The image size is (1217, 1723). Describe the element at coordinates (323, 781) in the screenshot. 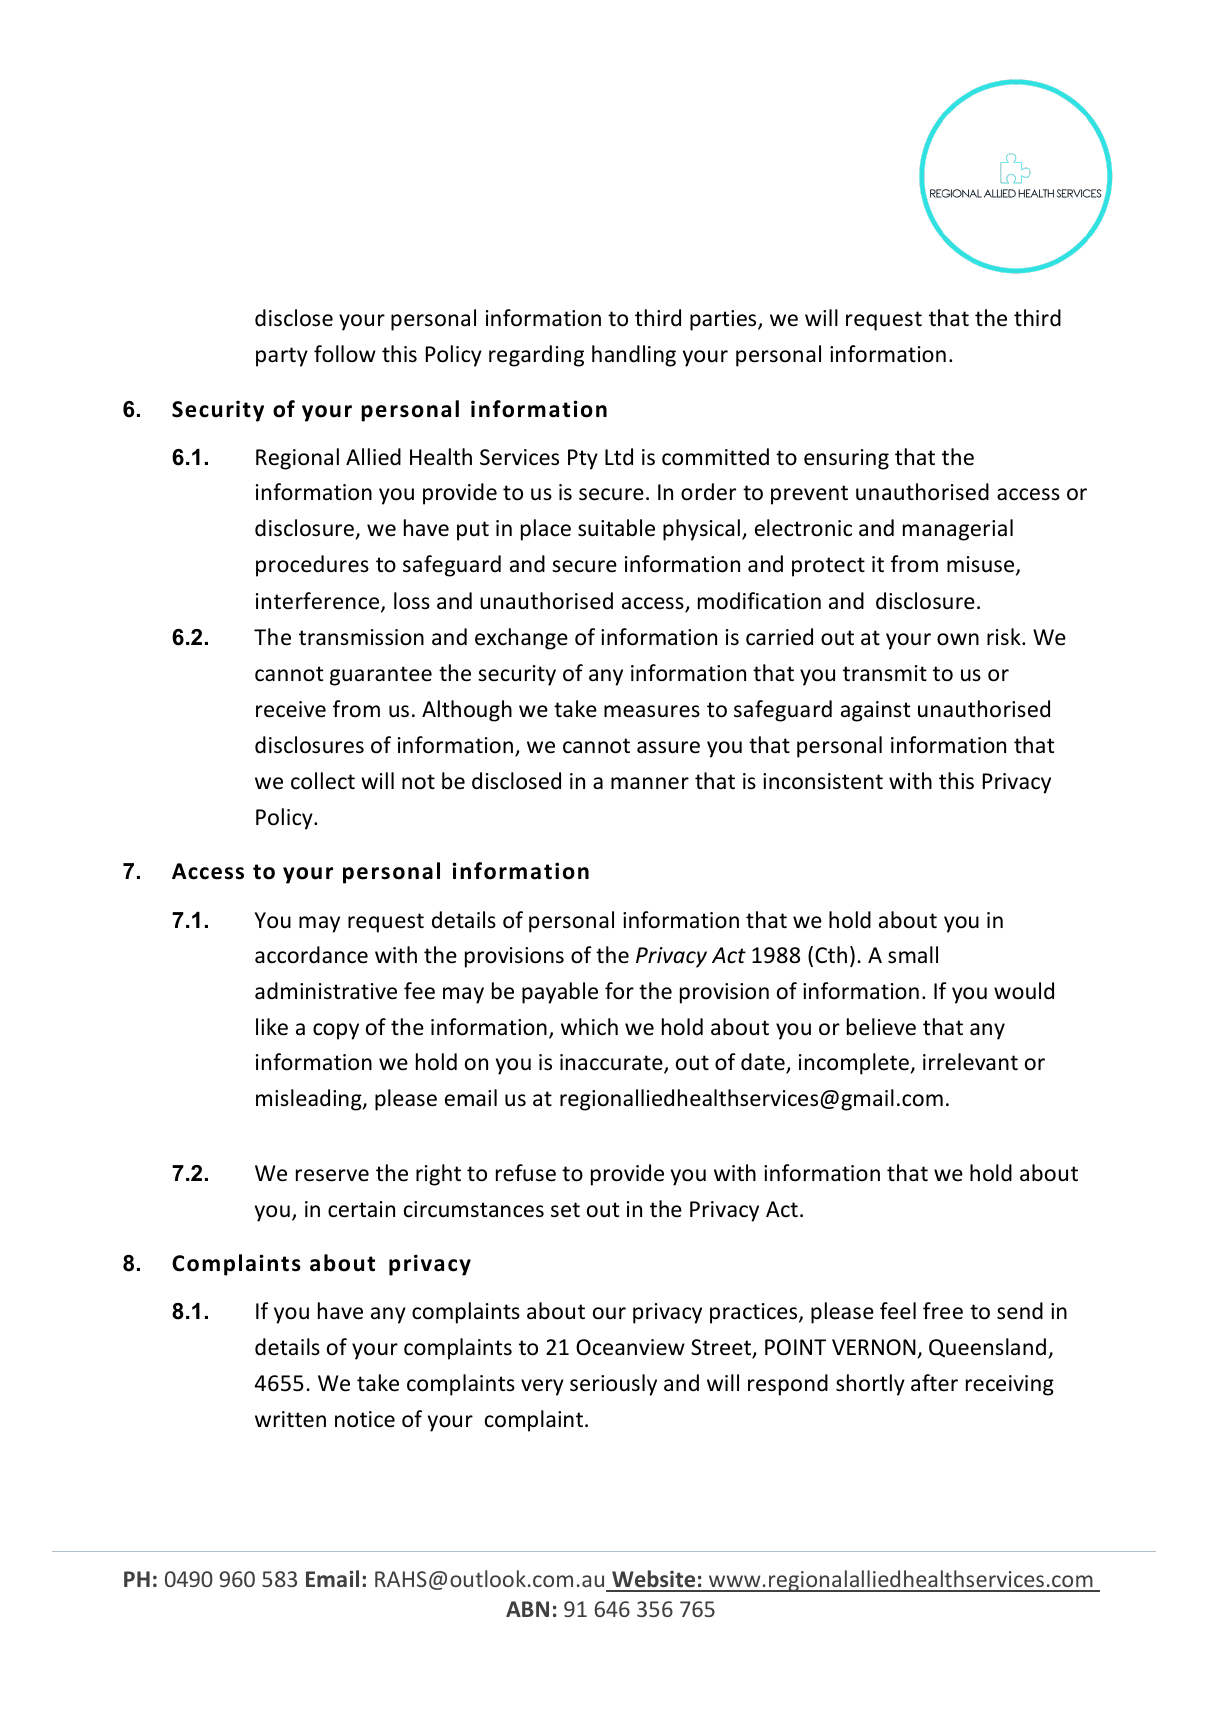

I see `collect` at that location.
